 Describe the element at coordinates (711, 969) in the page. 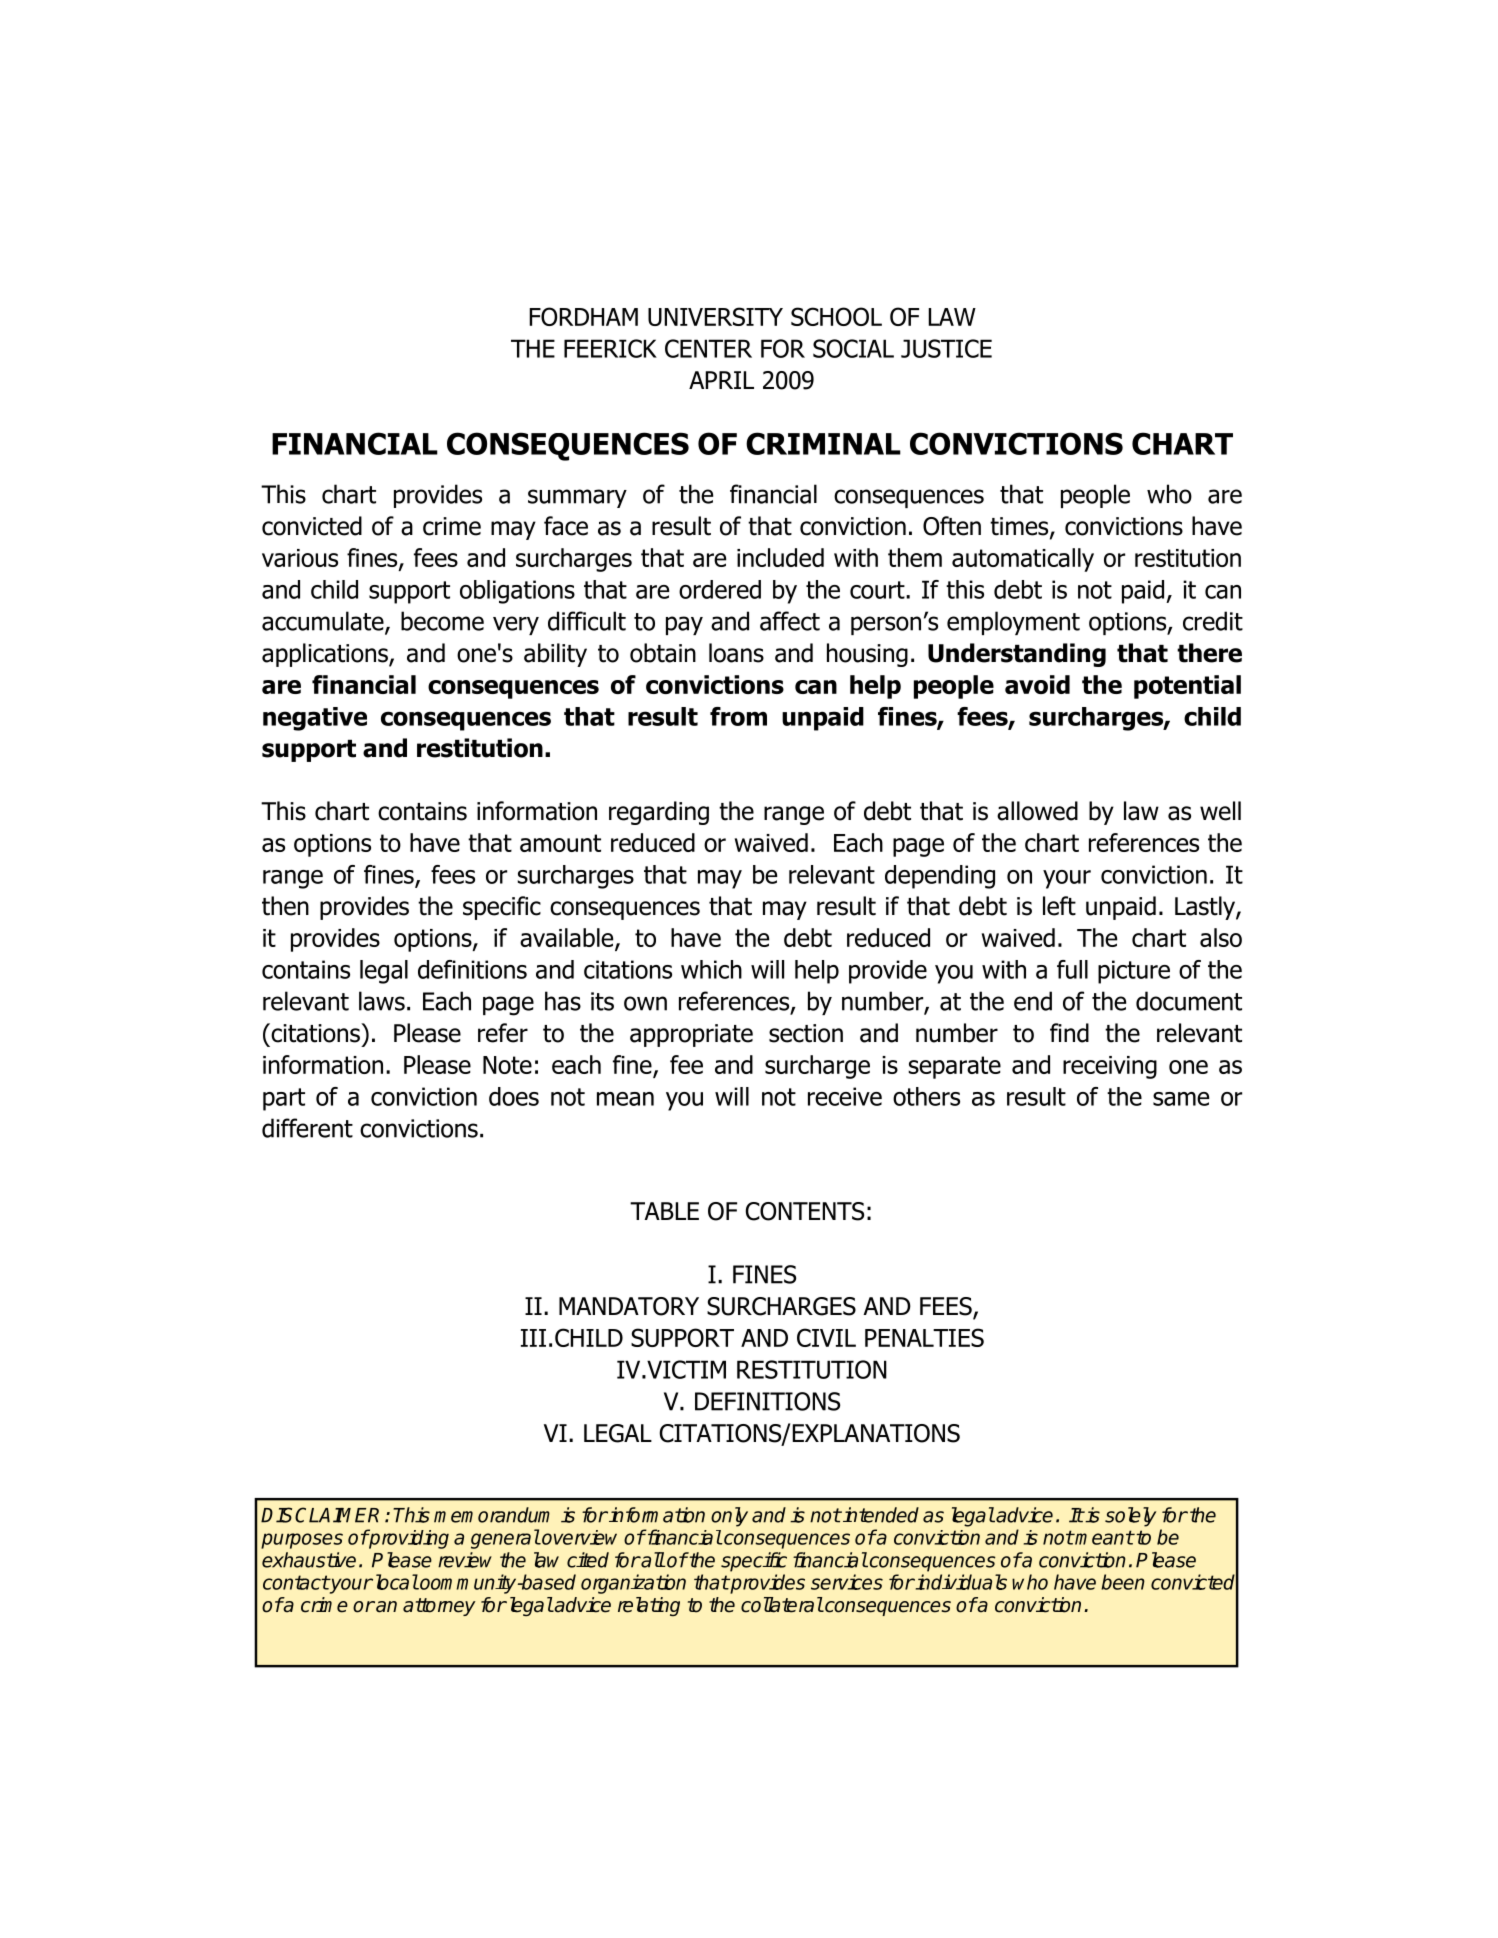

I see `which` at that location.
